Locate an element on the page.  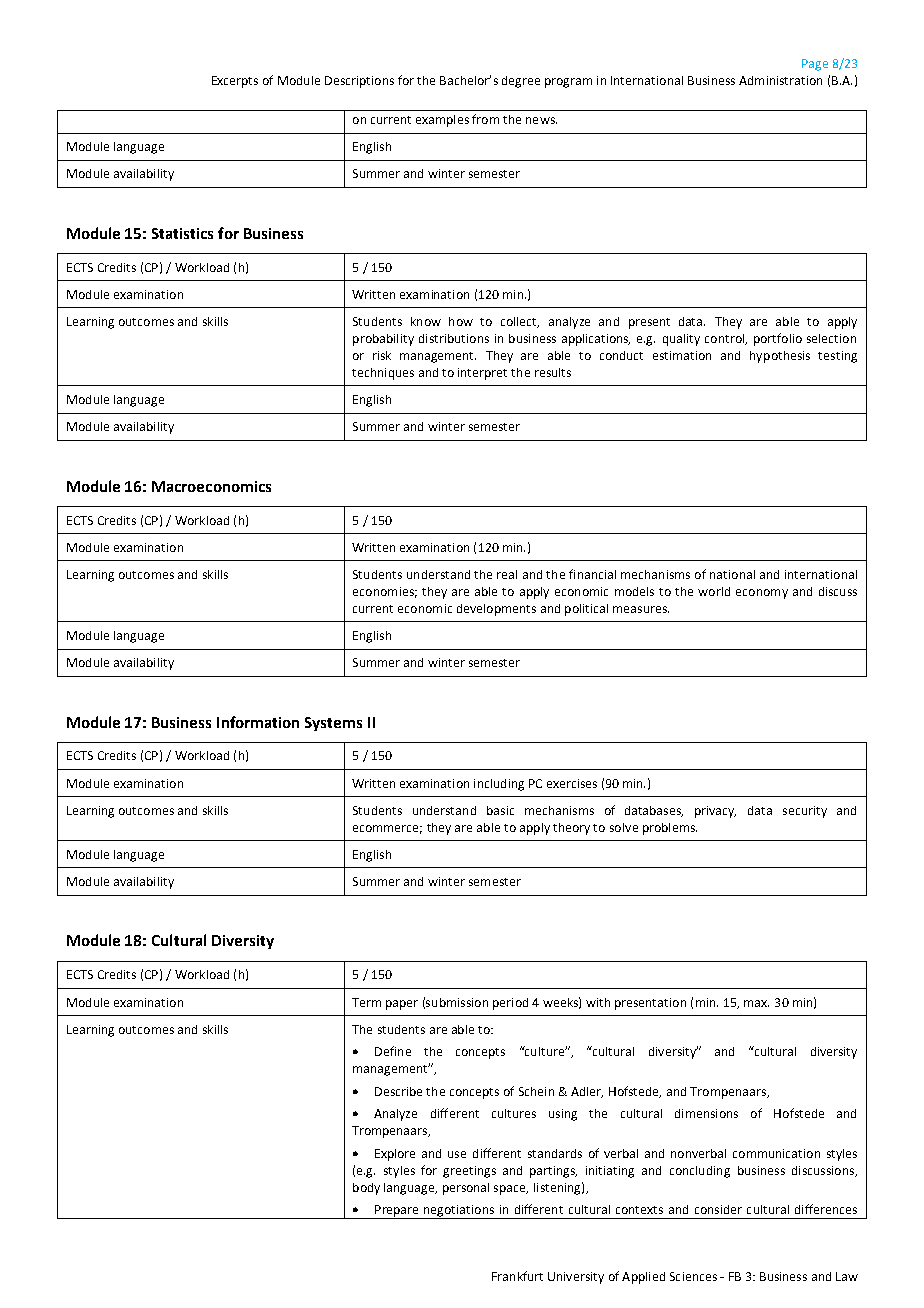
Administration is located at coordinates (780, 80).
